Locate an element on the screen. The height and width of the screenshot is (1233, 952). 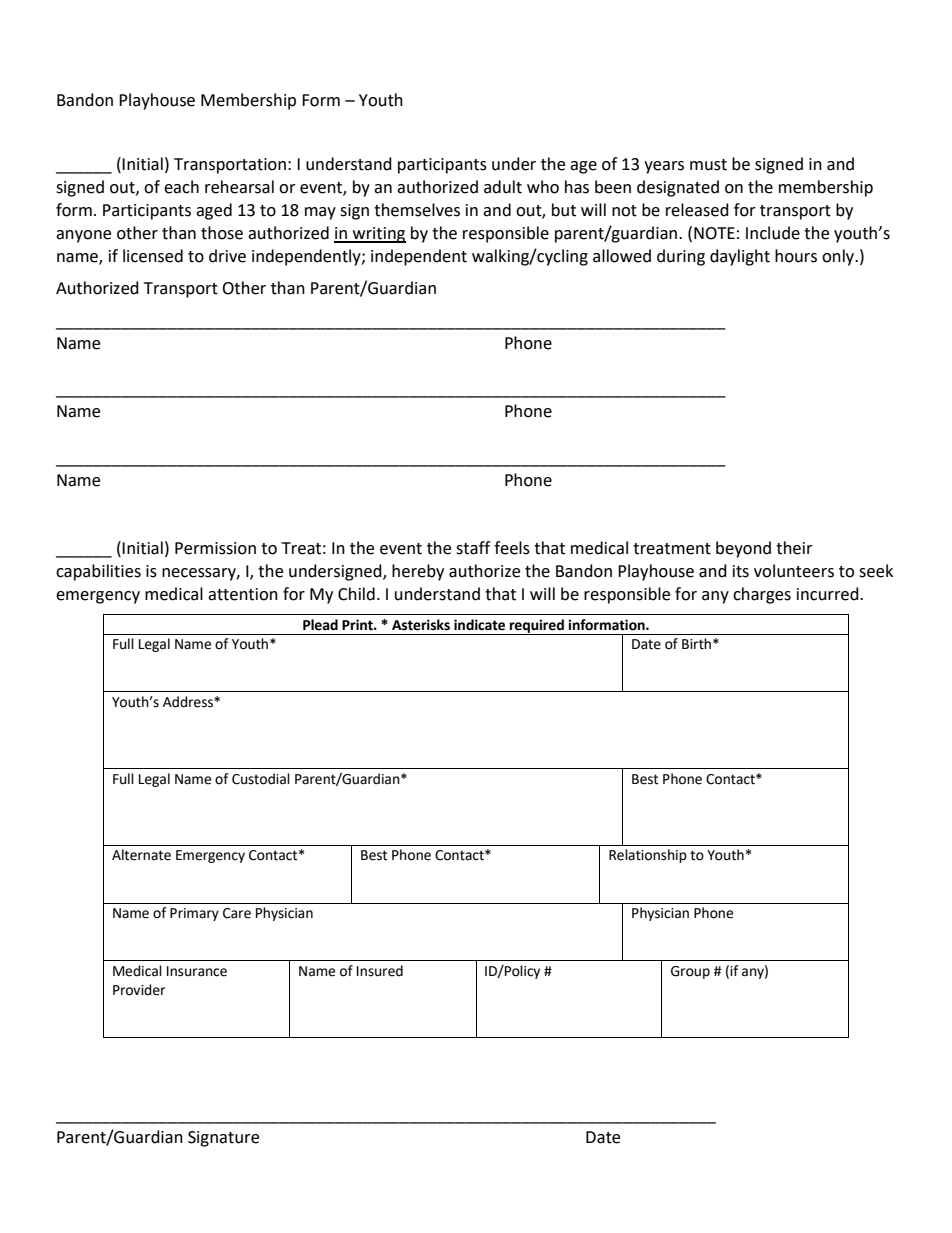
each is located at coordinates (181, 187).
